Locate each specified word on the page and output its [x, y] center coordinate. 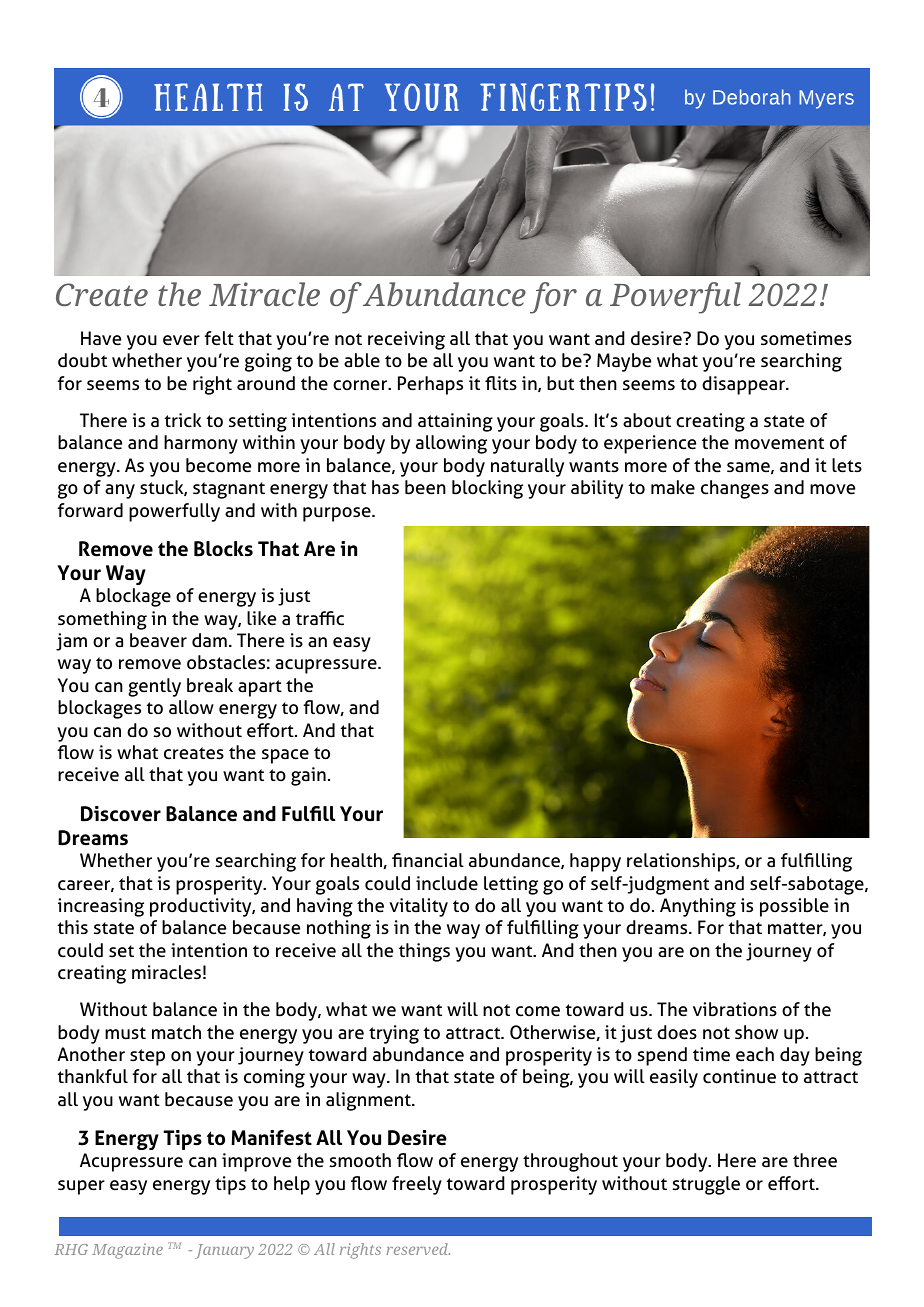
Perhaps [430, 385]
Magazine [127, 1251]
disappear [744, 385]
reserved [418, 1249]
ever [181, 340]
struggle [706, 1185]
